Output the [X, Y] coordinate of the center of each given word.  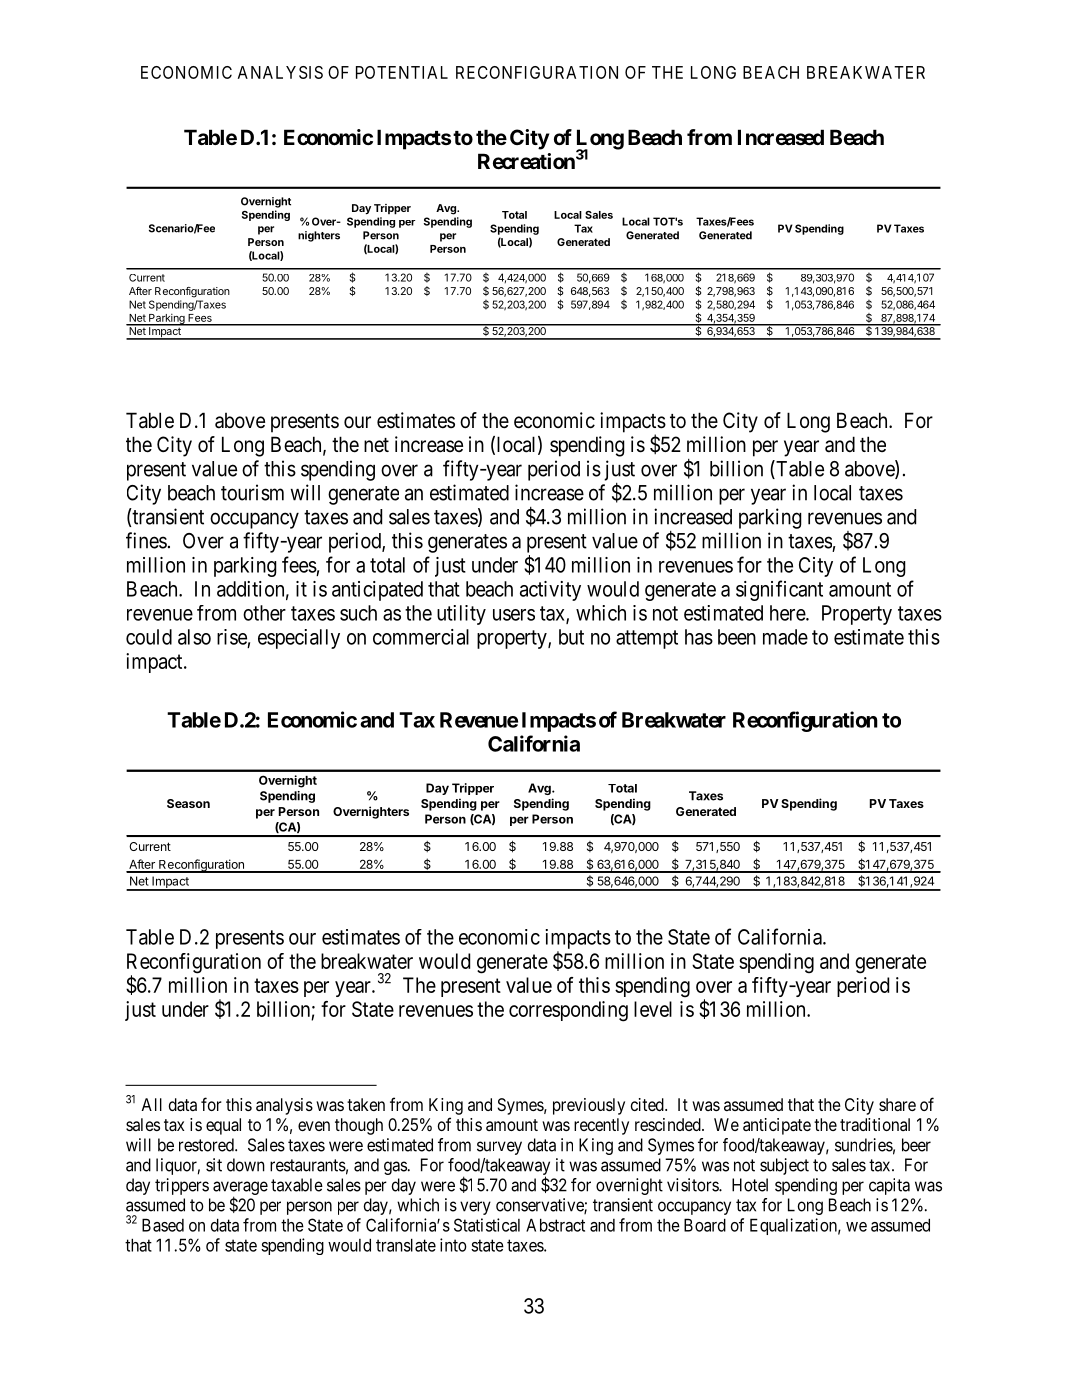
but [571, 637]
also [194, 637]
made [785, 637]
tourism [252, 492]
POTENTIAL [402, 72]
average [240, 1189]
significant [779, 590]
